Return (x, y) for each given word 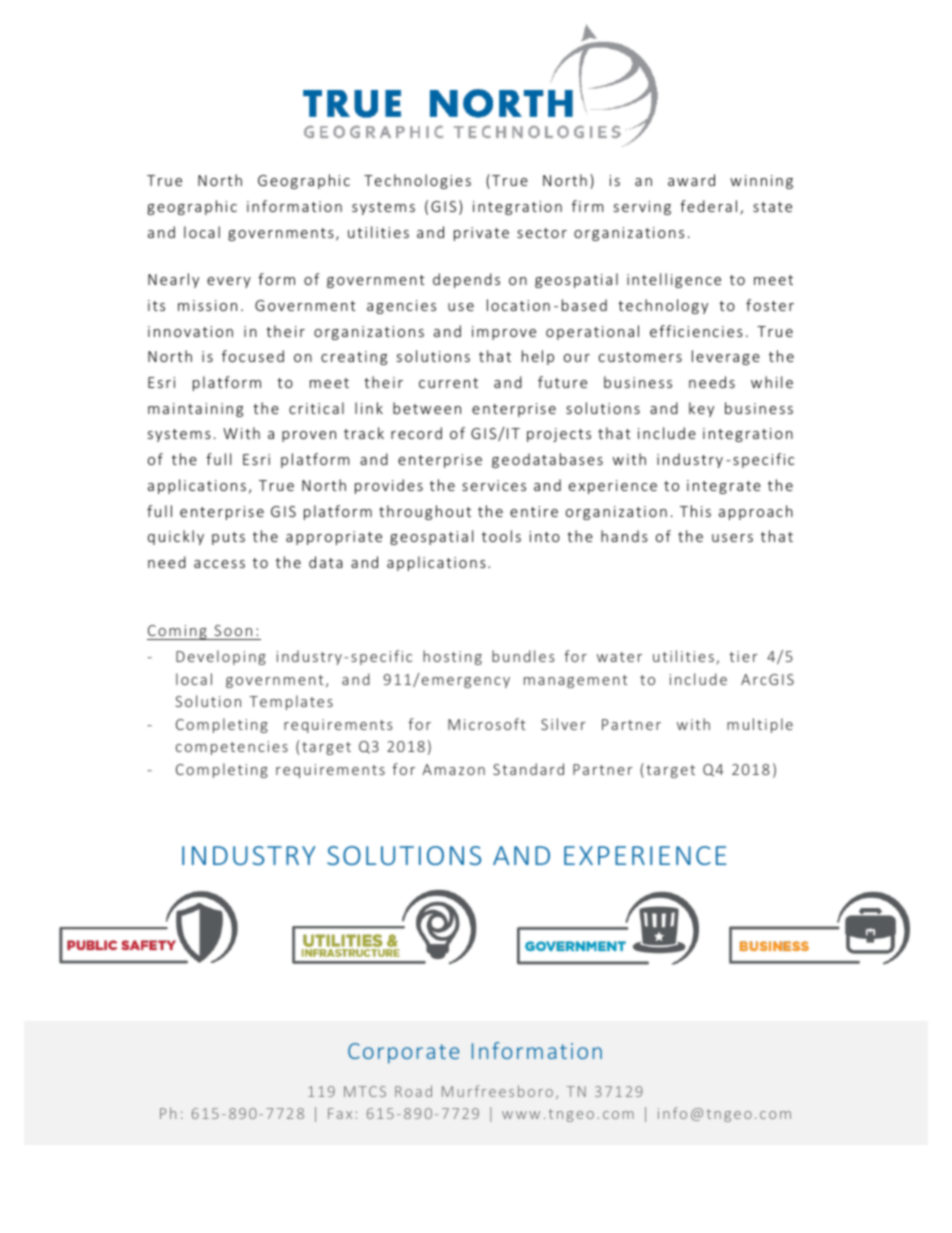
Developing (221, 657)
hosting (452, 657)
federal (708, 206)
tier (743, 656)
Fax (340, 1113)
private (481, 234)
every (229, 282)
